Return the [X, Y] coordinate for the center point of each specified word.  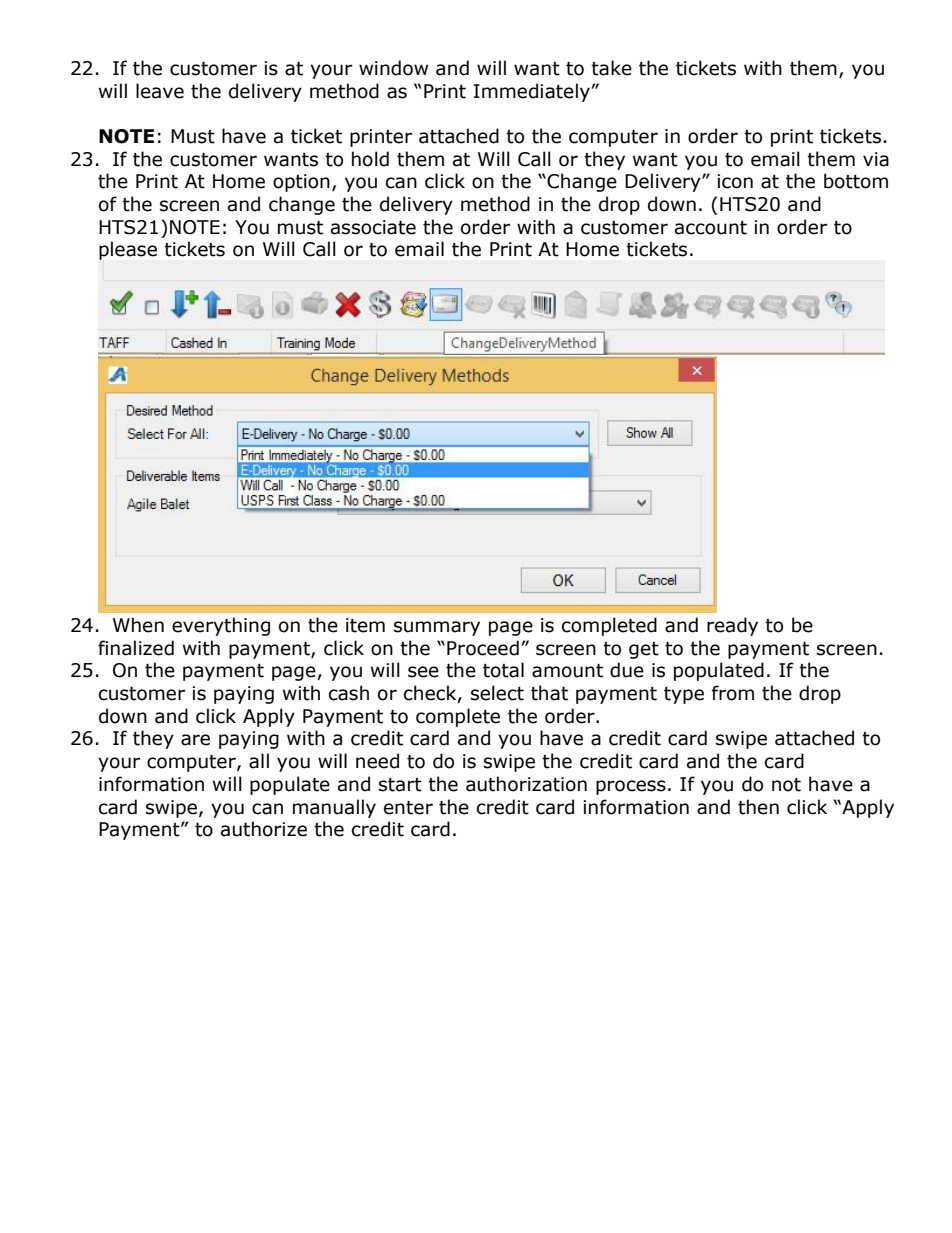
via [876, 159]
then [758, 807]
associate [373, 227]
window [393, 68]
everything [221, 626]
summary [437, 628]
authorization [526, 784]
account [711, 228]
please [128, 250]
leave [160, 91]
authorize [264, 829]
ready [732, 626]
